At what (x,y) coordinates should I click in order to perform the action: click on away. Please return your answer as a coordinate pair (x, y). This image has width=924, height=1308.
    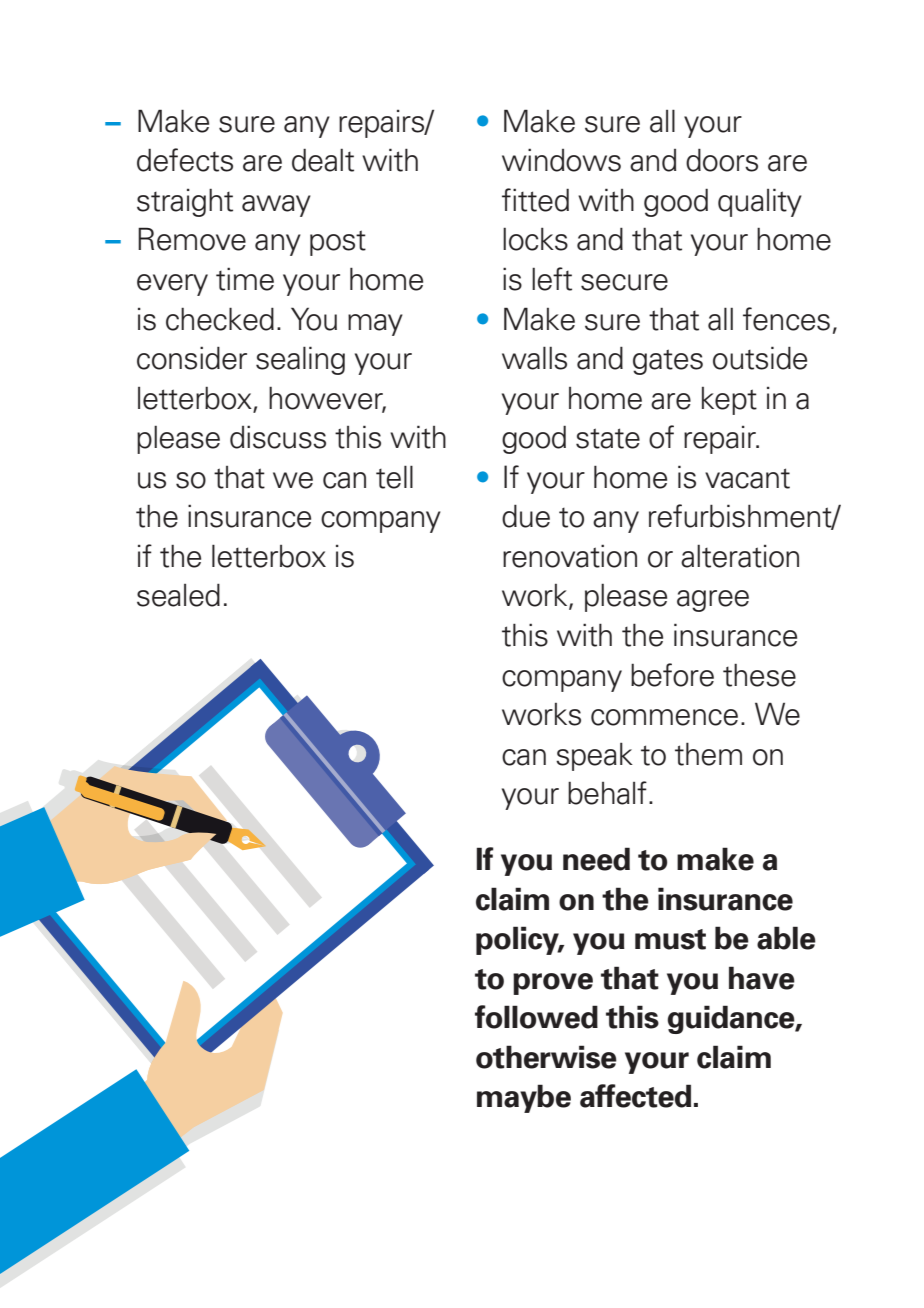
    Looking at the image, I should click on (276, 206).
